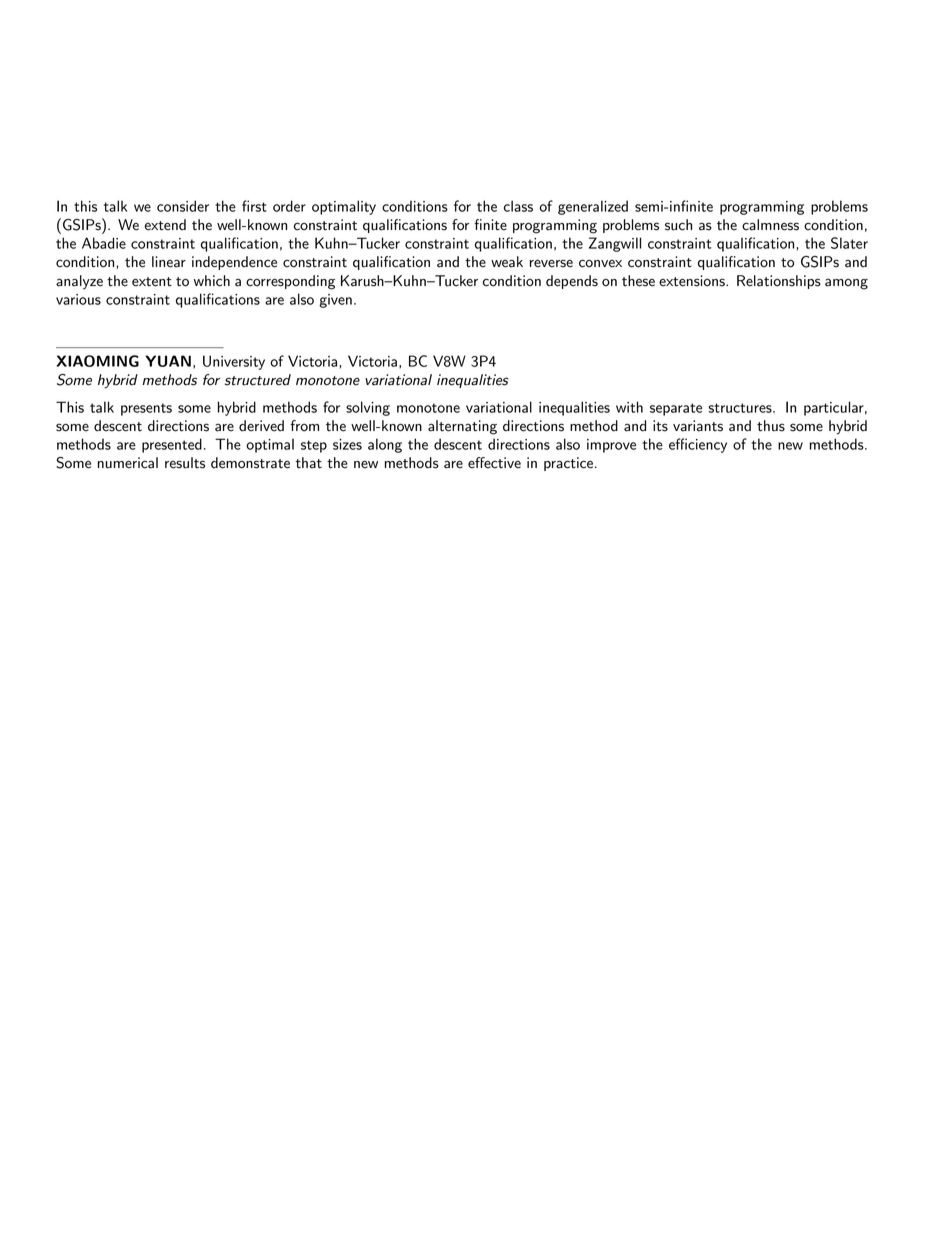 Image resolution: width=952 pixels, height=1233 pixels. I want to click on results, so click(185, 463).
